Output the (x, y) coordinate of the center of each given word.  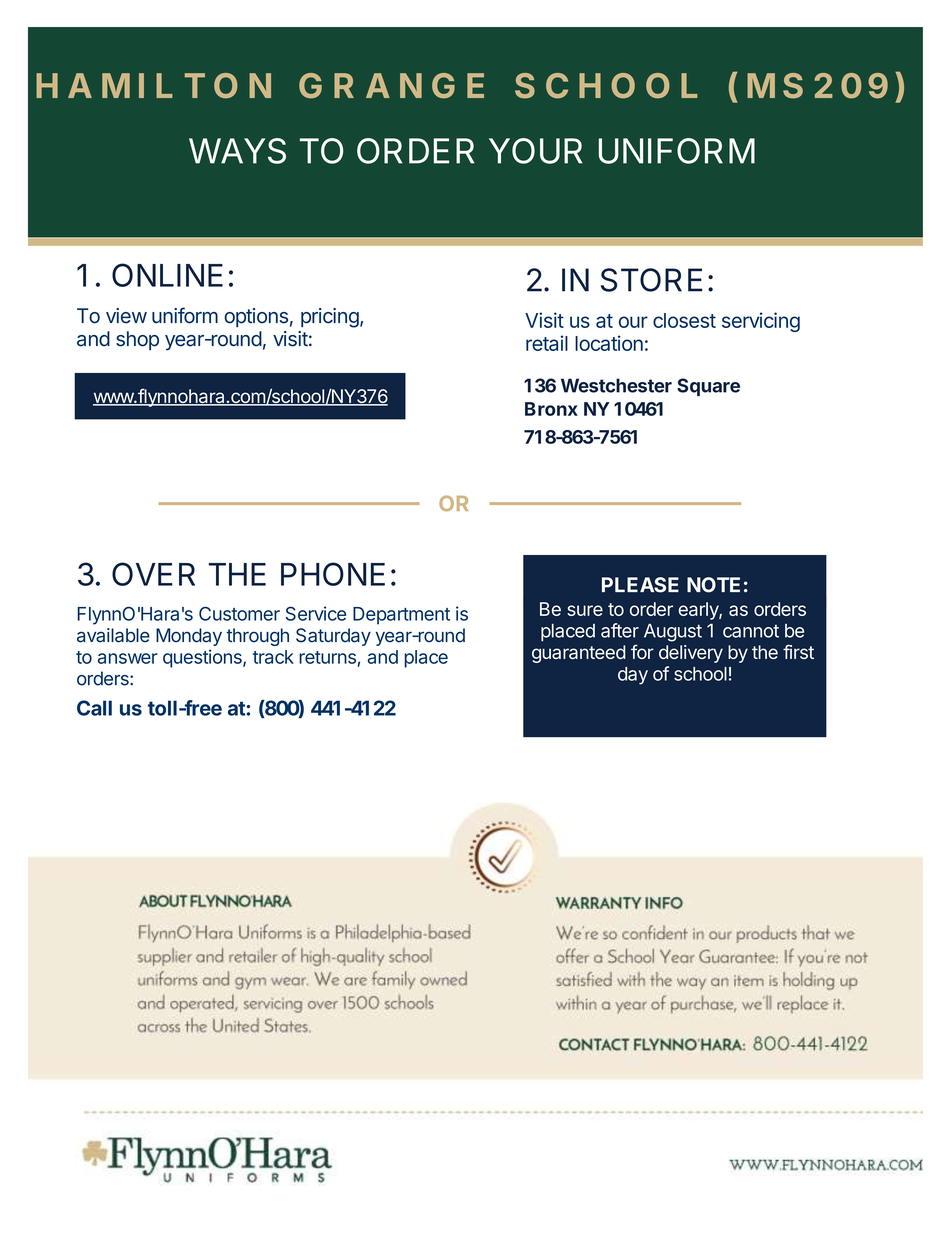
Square (708, 387)
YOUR (535, 151)
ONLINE (167, 275)
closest (684, 320)
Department (401, 616)
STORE (651, 280)
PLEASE (640, 585)
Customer (239, 613)
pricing (330, 318)
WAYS (237, 151)
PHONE (333, 574)
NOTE (713, 585)
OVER (153, 574)
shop (137, 340)
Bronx (551, 409)
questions (203, 658)
